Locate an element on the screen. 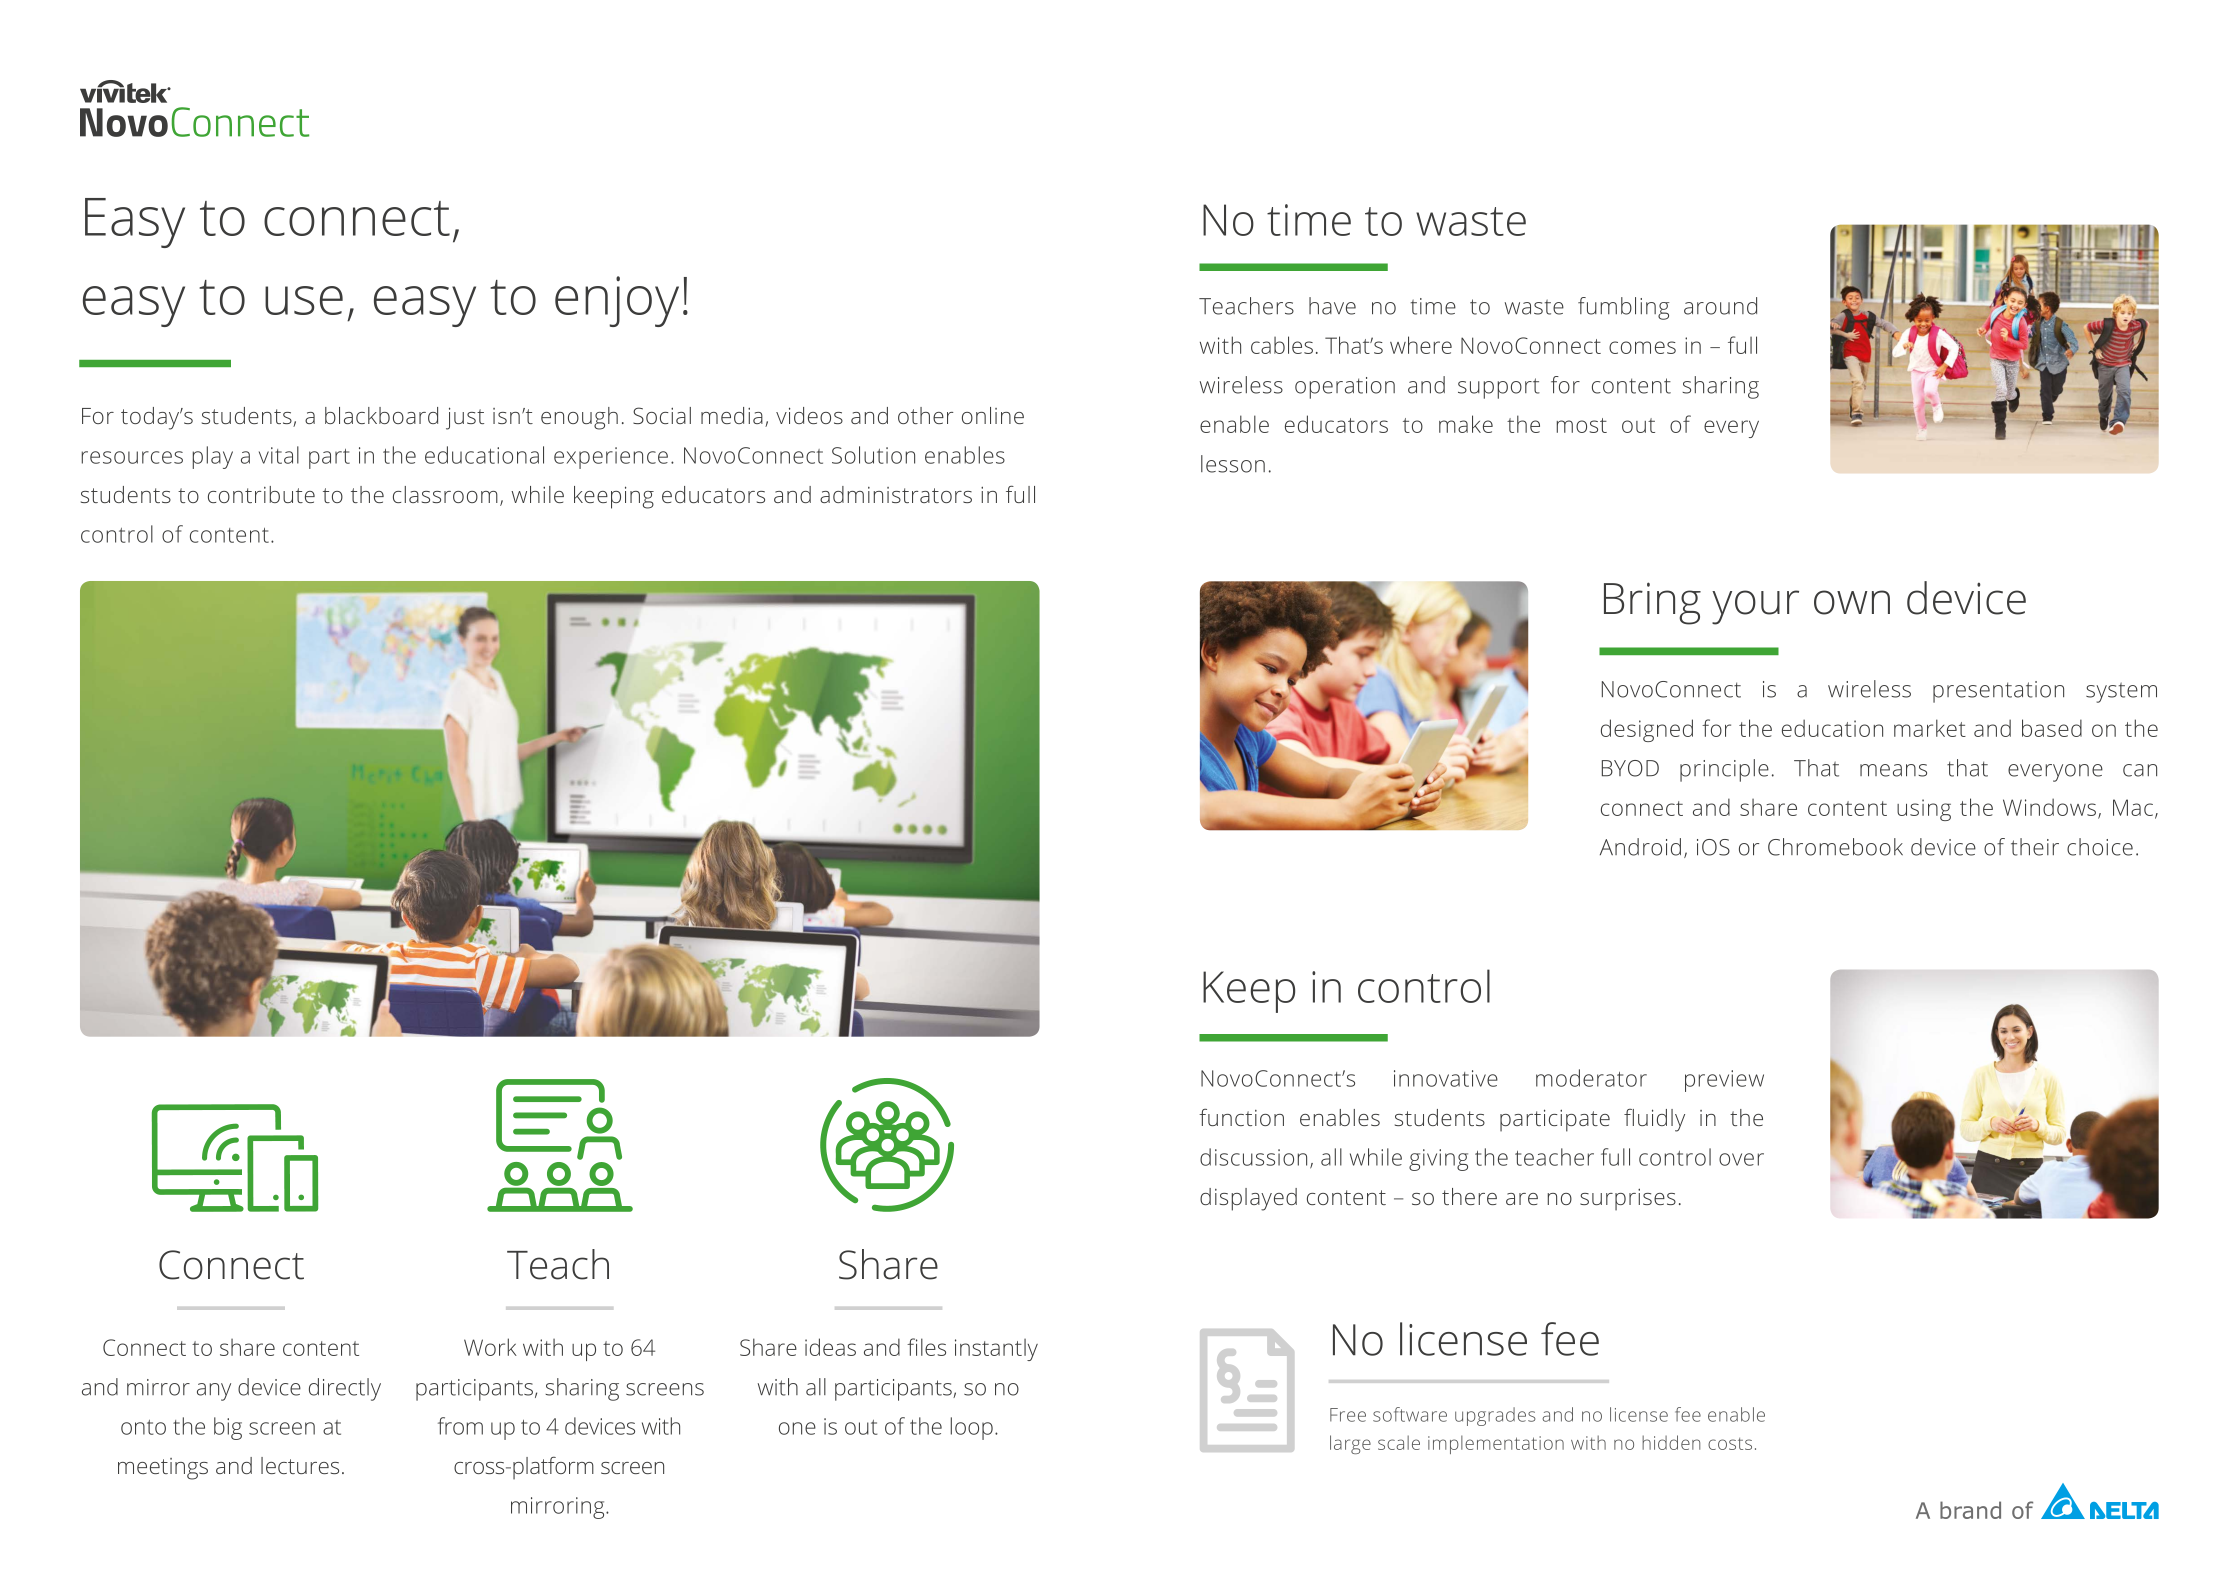  designed is located at coordinates (1647, 730).
